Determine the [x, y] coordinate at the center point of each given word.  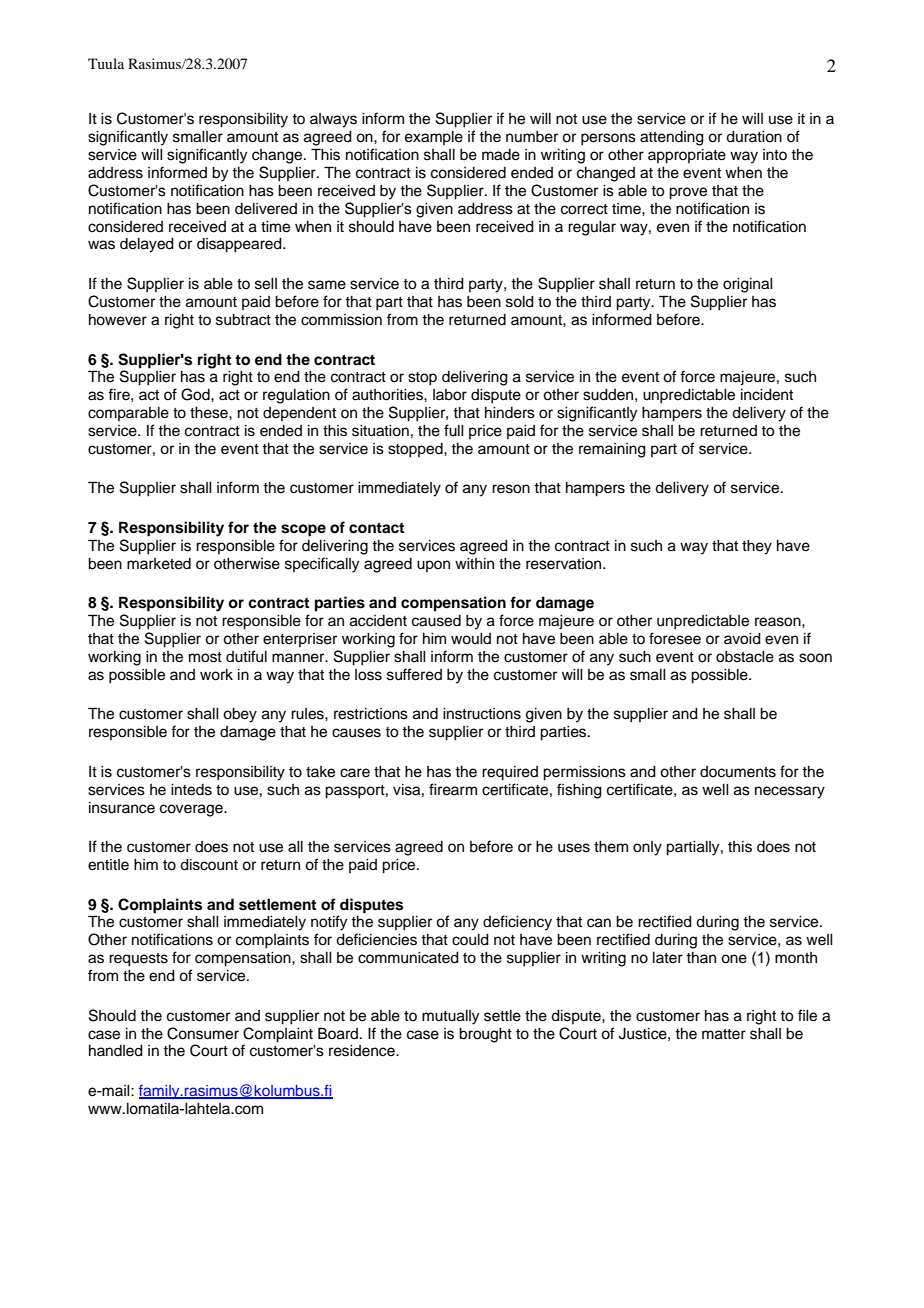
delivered [266, 209]
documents [738, 772]
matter [724, 1034]
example [434, 138]
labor [450, 395]
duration [754, 137]
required [510, 773]
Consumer [203, 1033]
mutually [450, 1017]
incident [767, 395]
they [757, 547]
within [474, 563]
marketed [159, 564]
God [196, 394]
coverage [192, 810]
